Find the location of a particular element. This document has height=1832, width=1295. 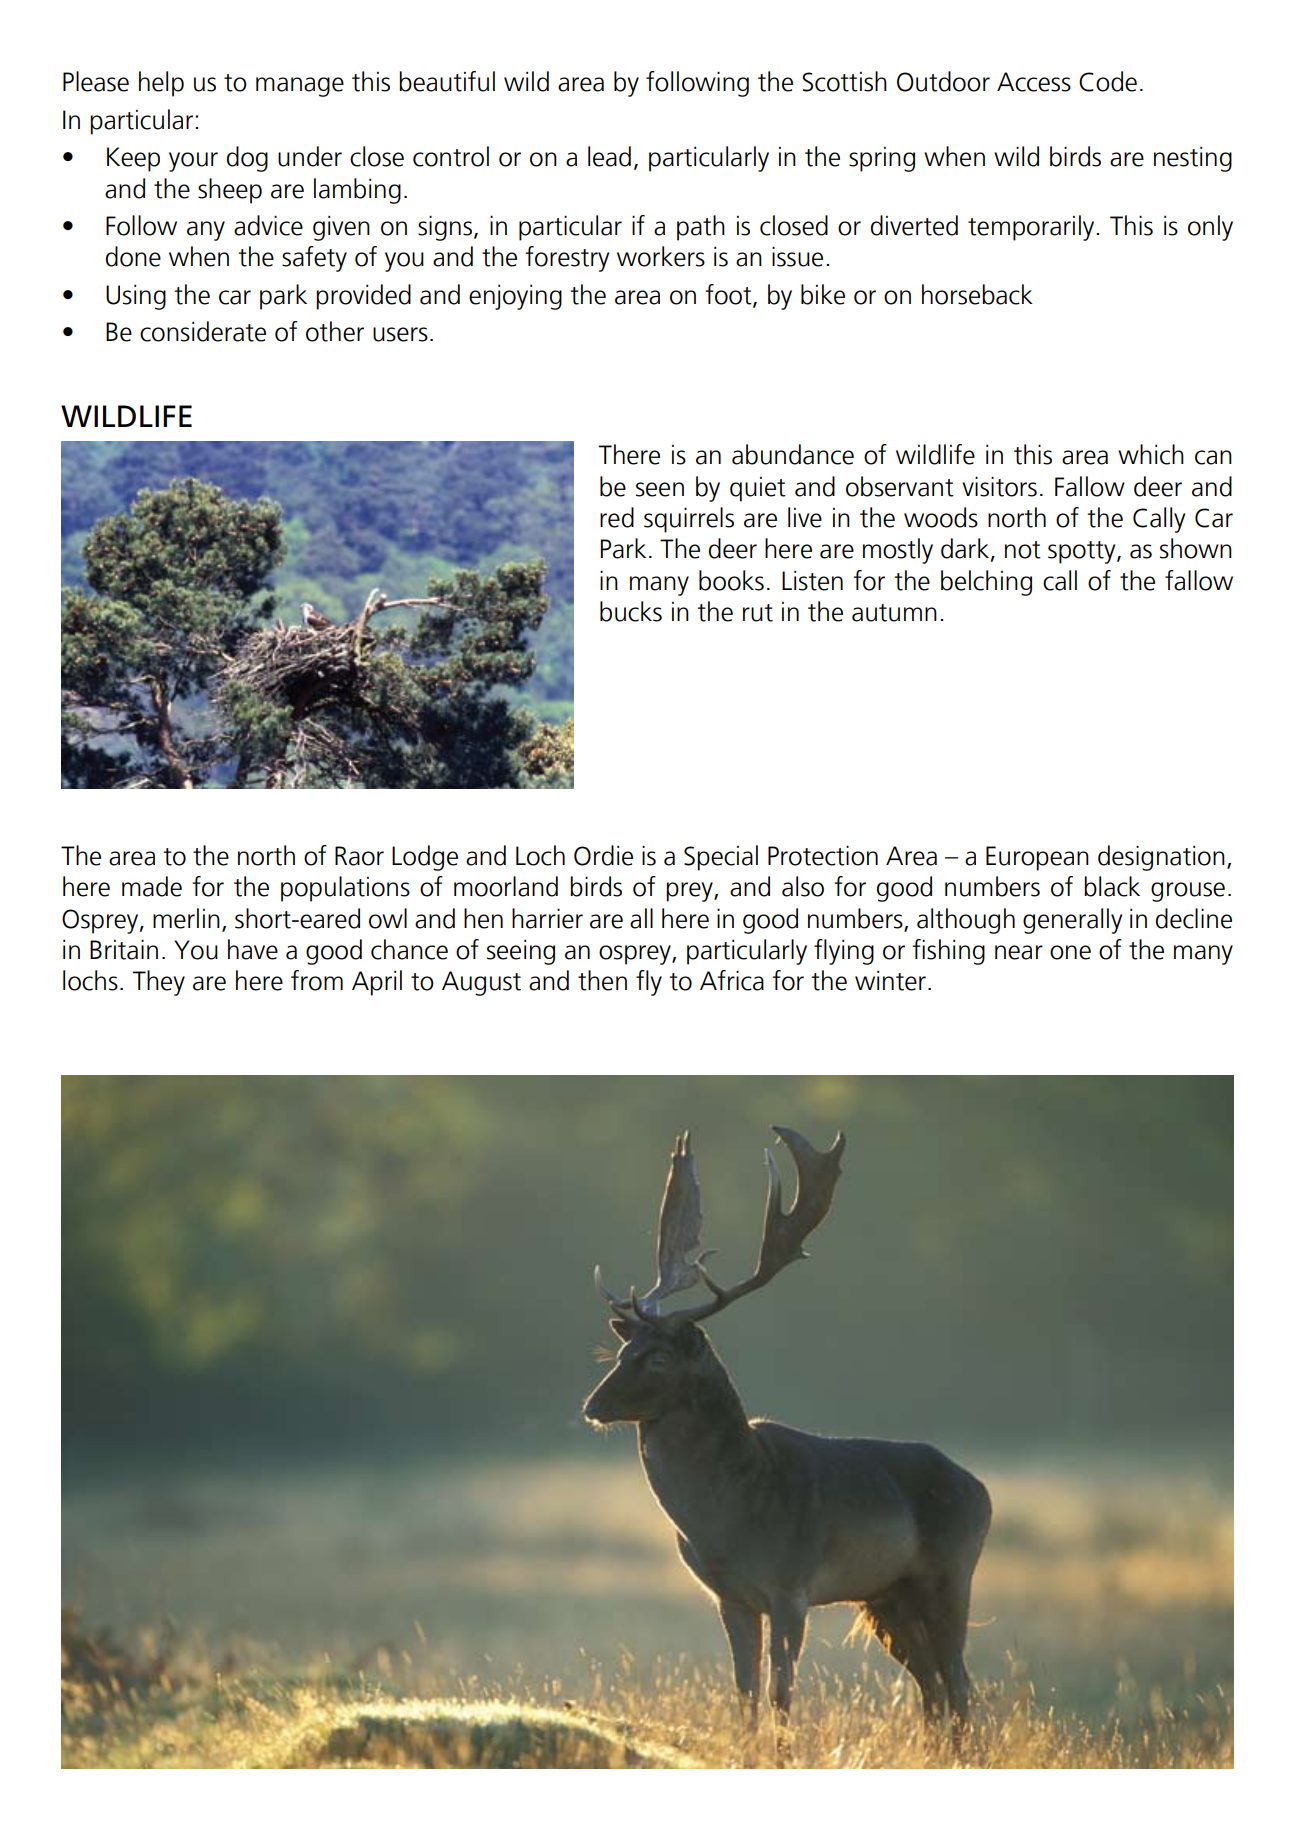

Special is located at coordinates (721, 858).
